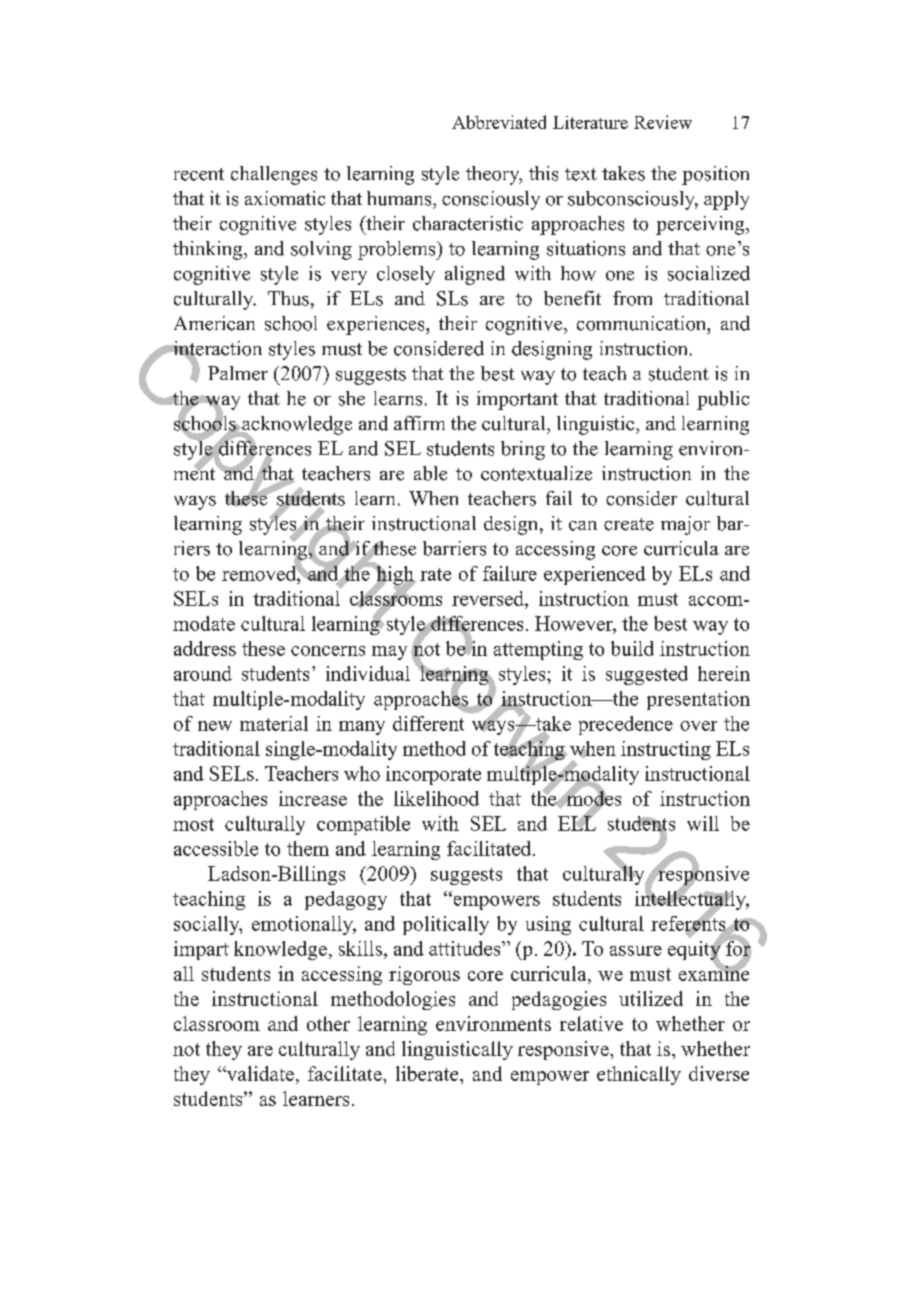 The image size is (900, 1316). I want to click on able, so click(430, 473).
